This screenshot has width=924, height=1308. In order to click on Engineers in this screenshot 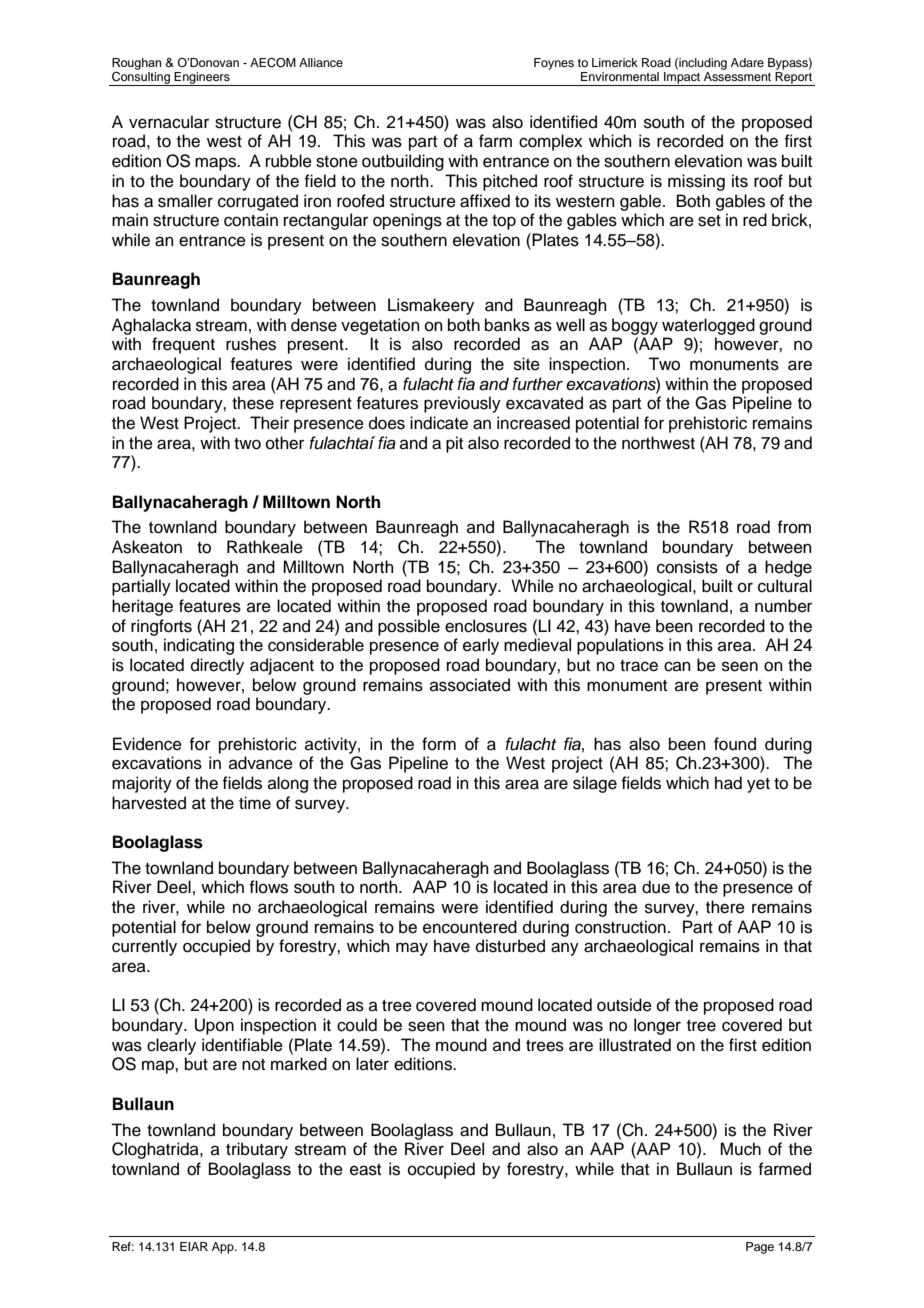, I will do `click(202, 79)`.
